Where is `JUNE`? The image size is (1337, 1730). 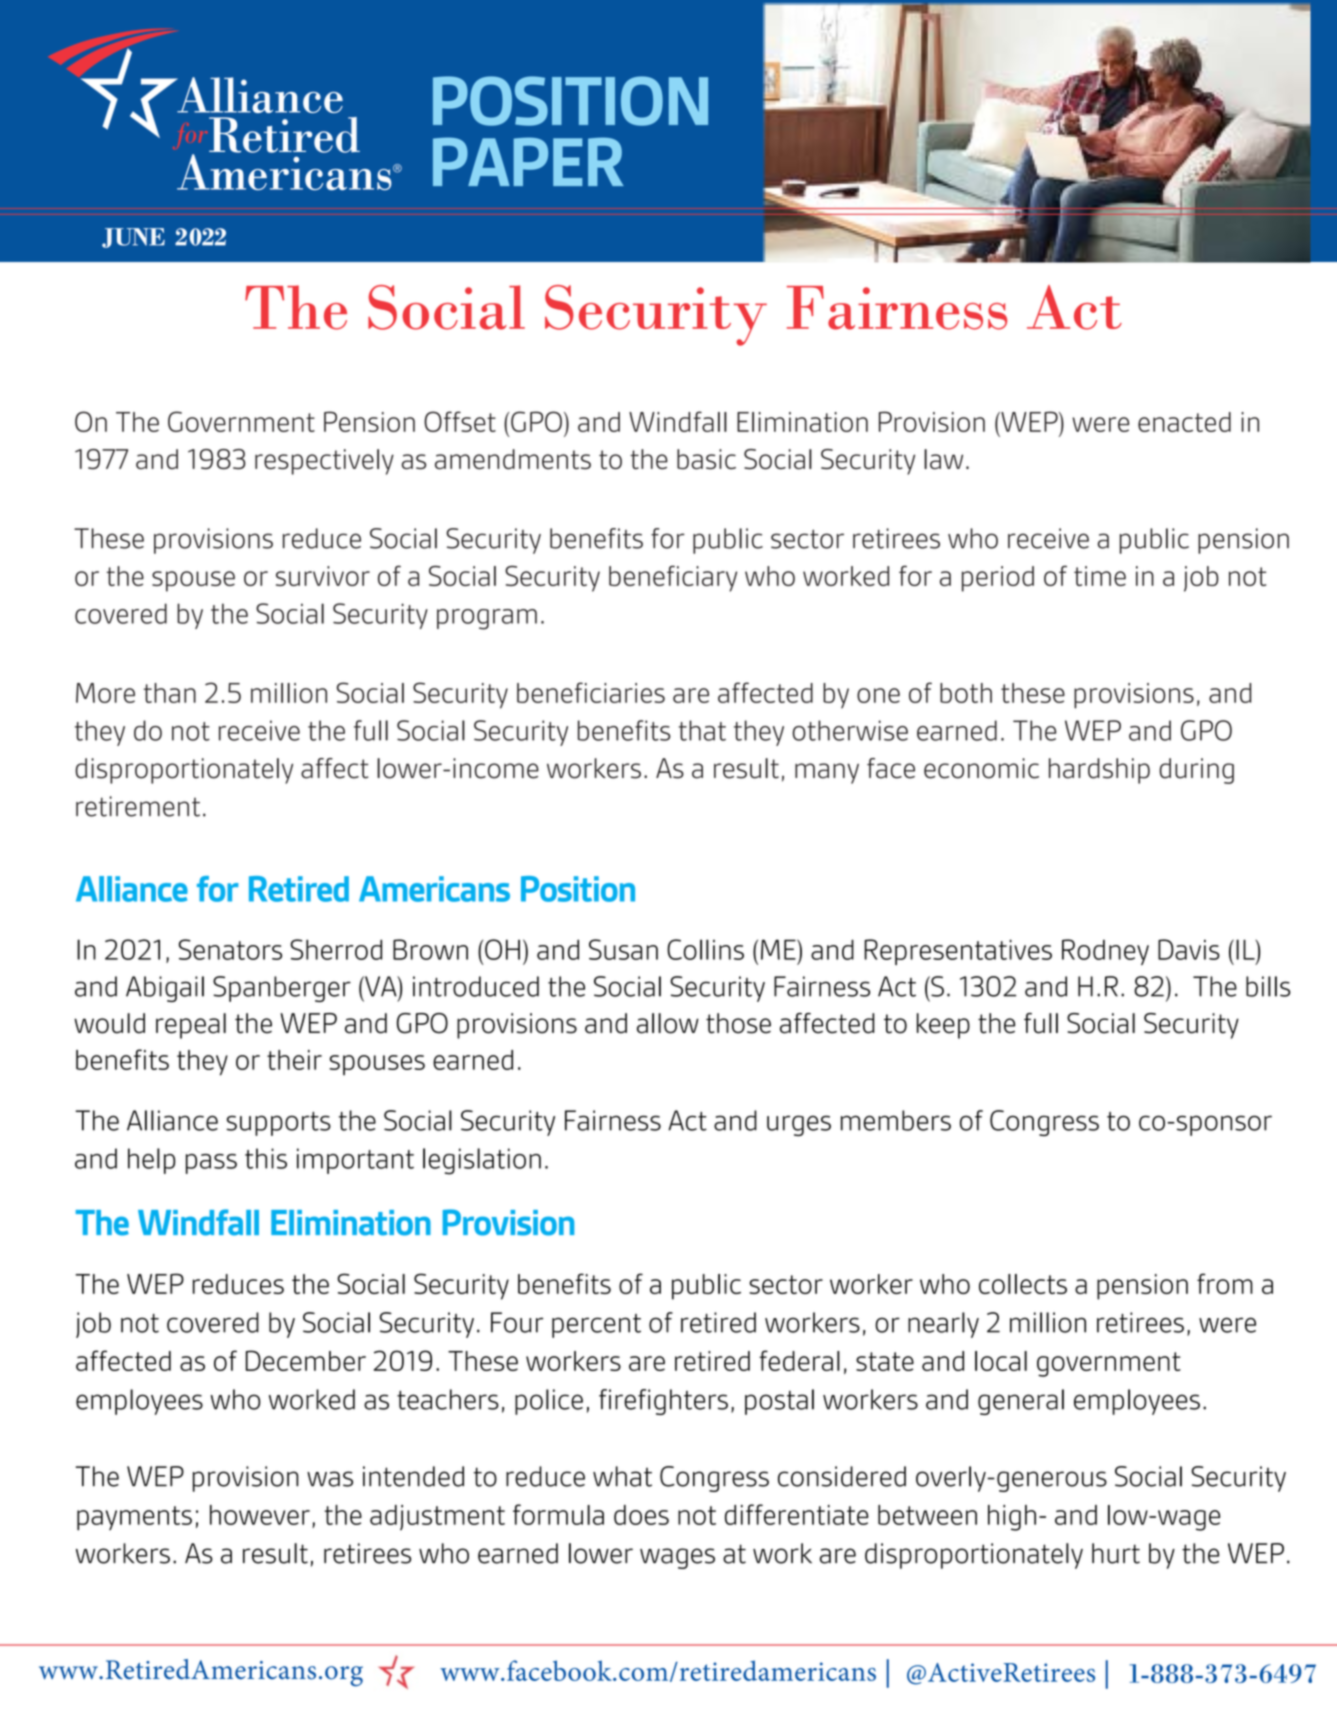
JUNE is located at coordinates (133, 238).
